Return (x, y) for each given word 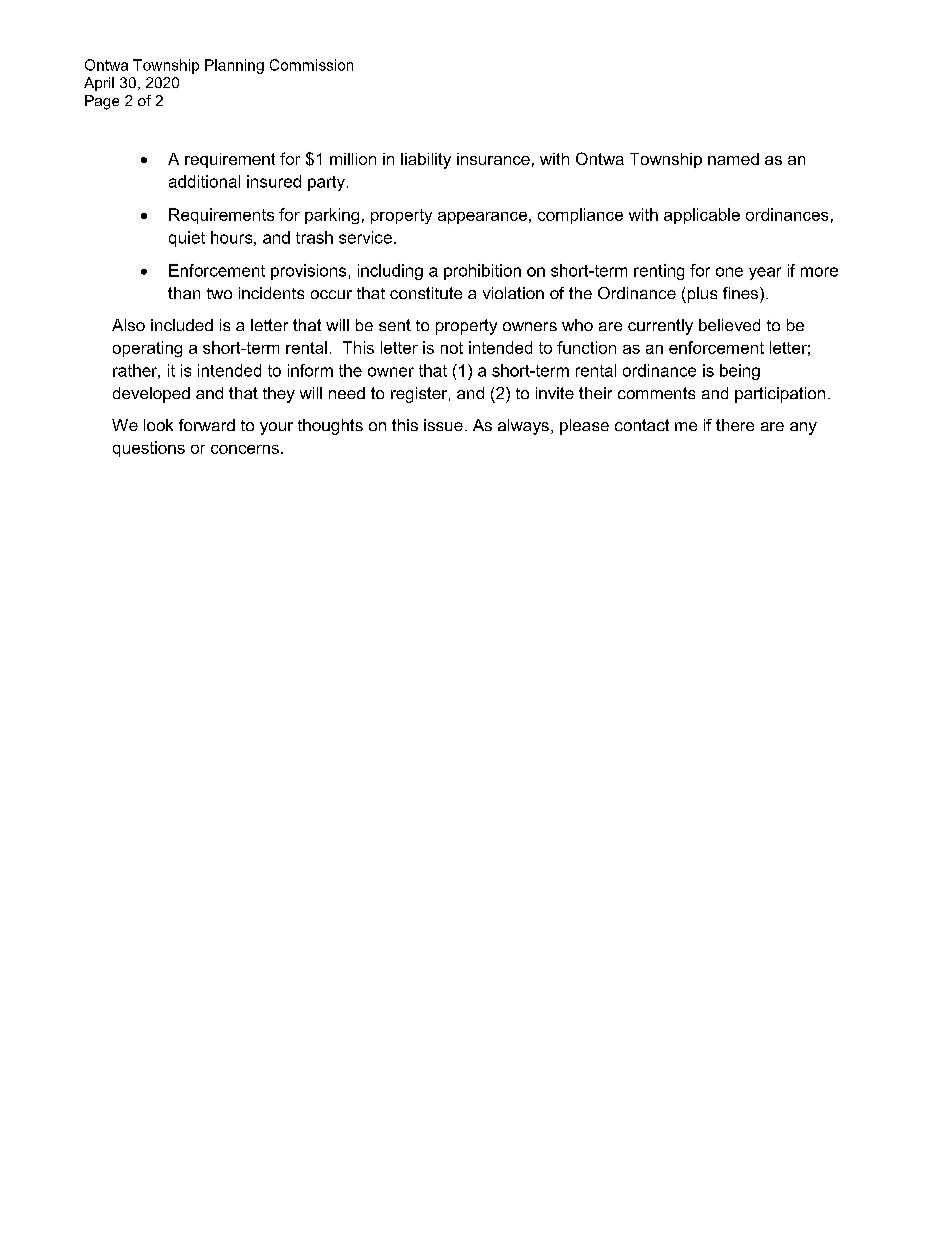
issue (443, 425)
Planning (234, 66)
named (733, 159)
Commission (311, 65)
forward (207, 425)
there (735, 425)
